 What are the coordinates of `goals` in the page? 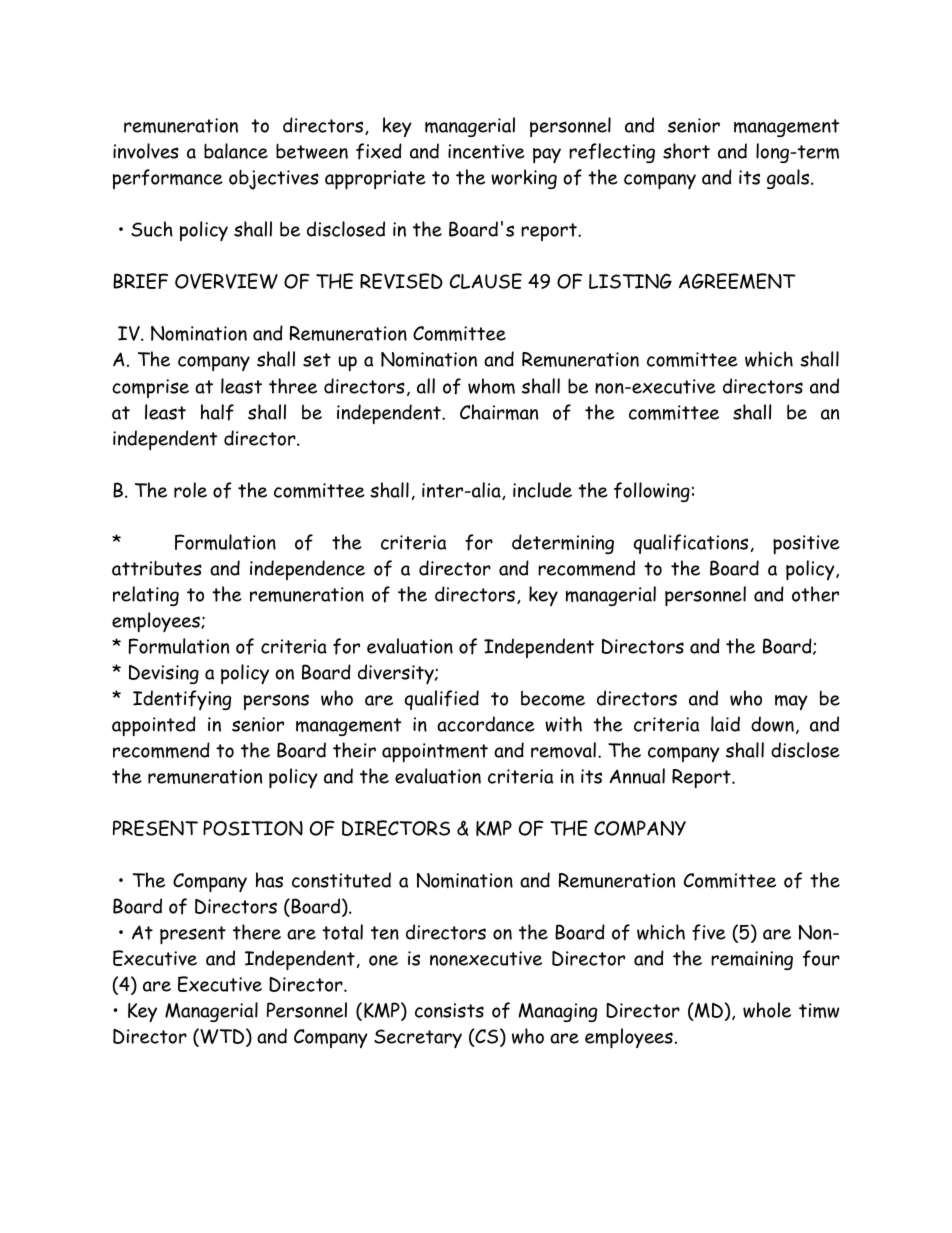 It's located at (789, 179).
